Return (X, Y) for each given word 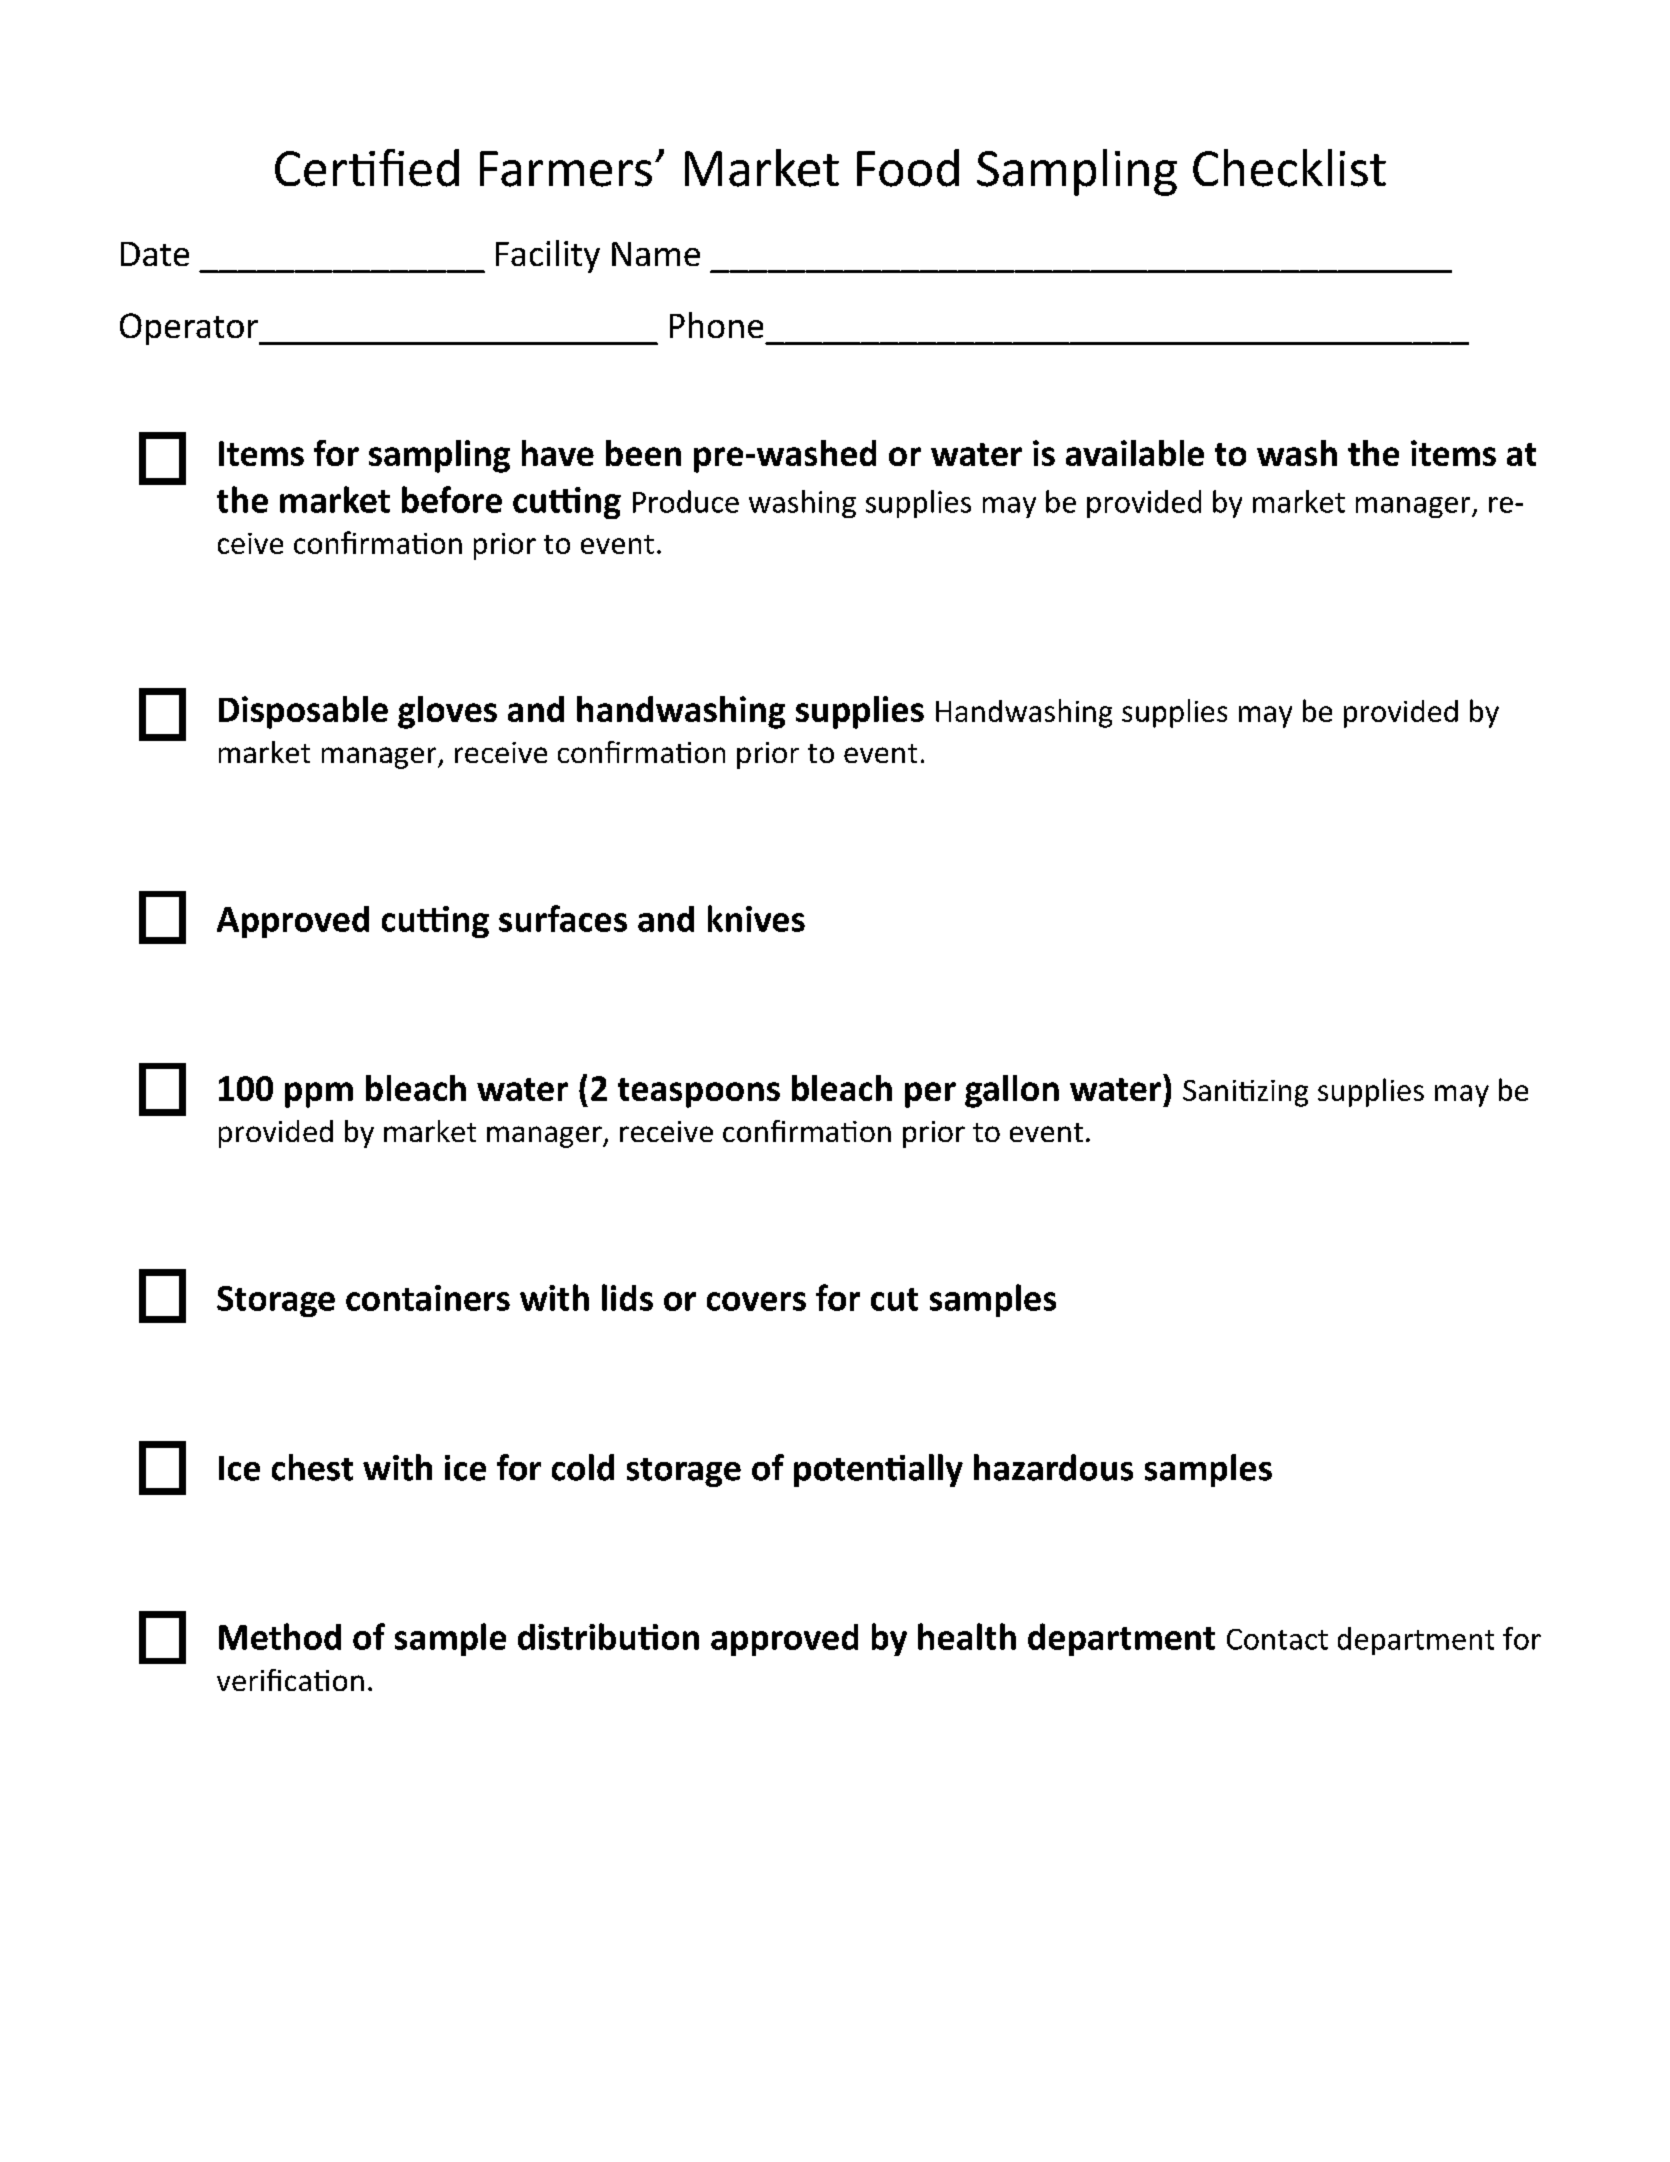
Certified (367, 168)
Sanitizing (1245, 1093)
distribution (608, 1636)
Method (280, 1636)
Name (656, 254)
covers (756, 1301)
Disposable (303, 712)
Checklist (1289, 168)
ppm (319, 1095)
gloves (447, 712)
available (1135, 453)
